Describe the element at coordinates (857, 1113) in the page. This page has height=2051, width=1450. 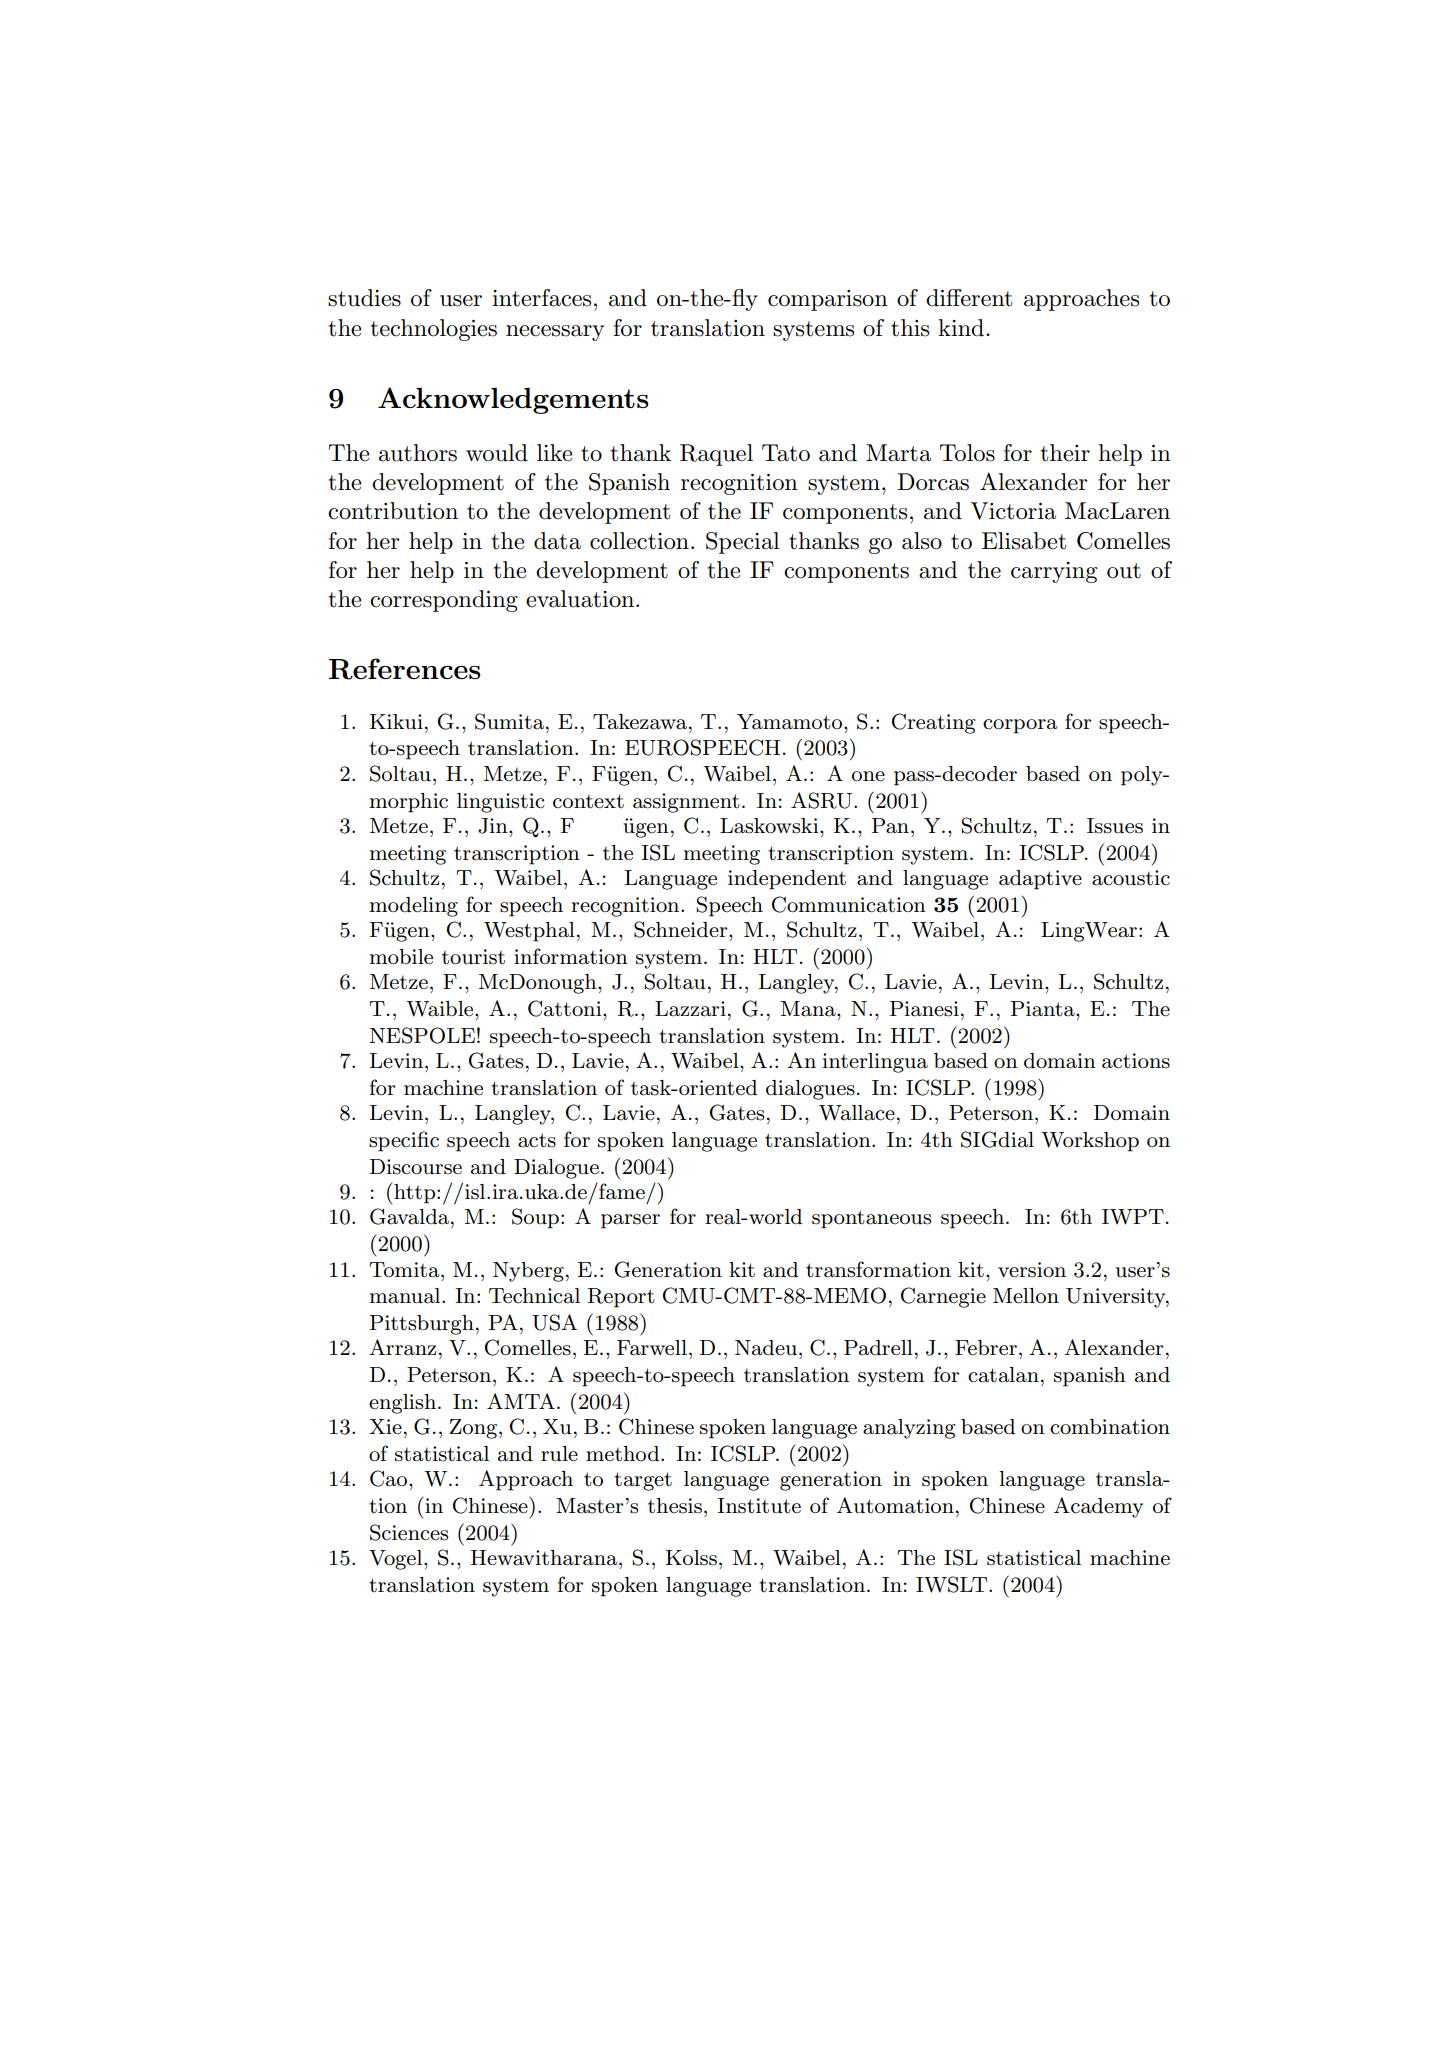
I see `Wallace` at that location.
